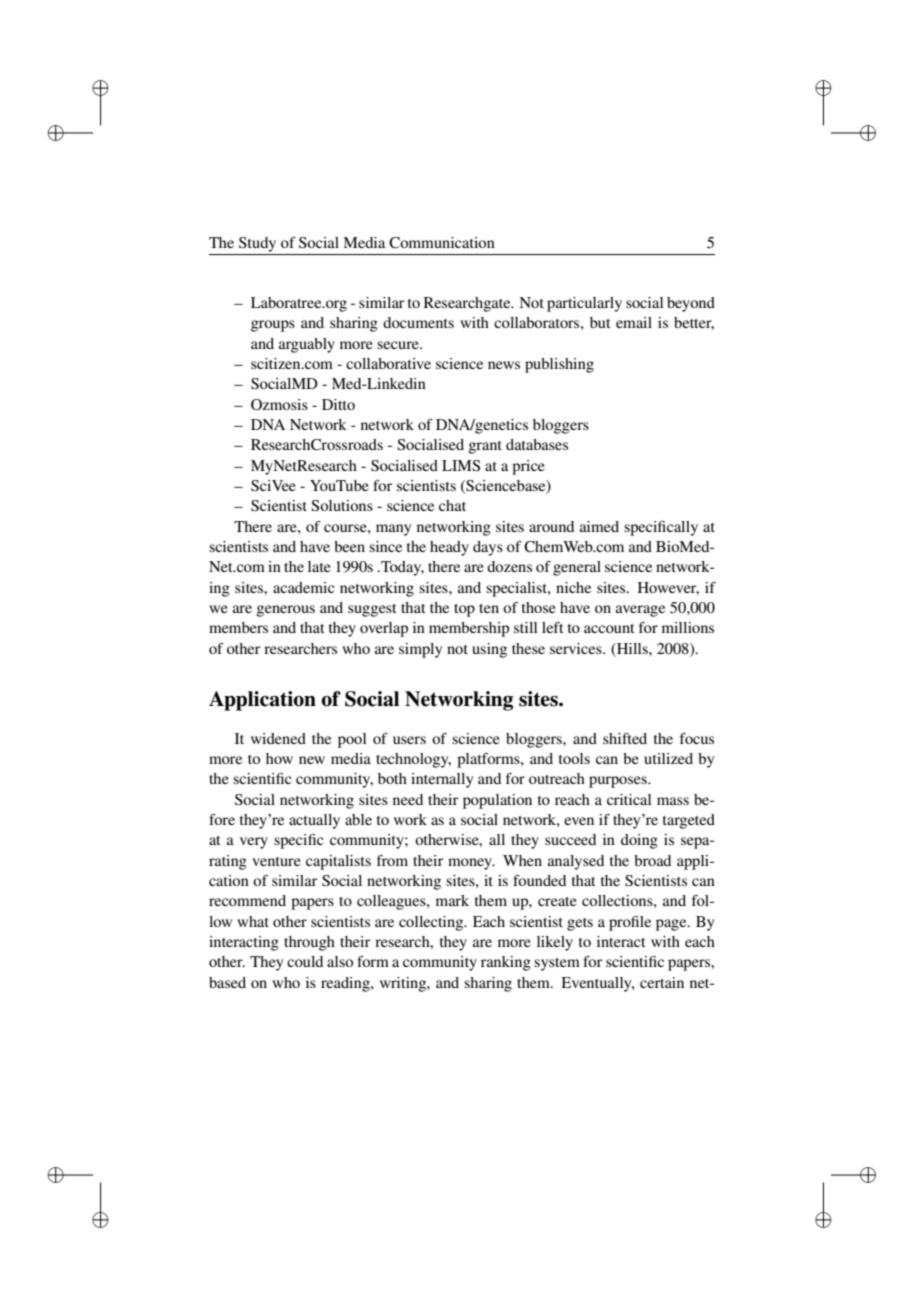  Describe the element at coordinates (285, 611) in the screenshot. I see `generous` at that location.
